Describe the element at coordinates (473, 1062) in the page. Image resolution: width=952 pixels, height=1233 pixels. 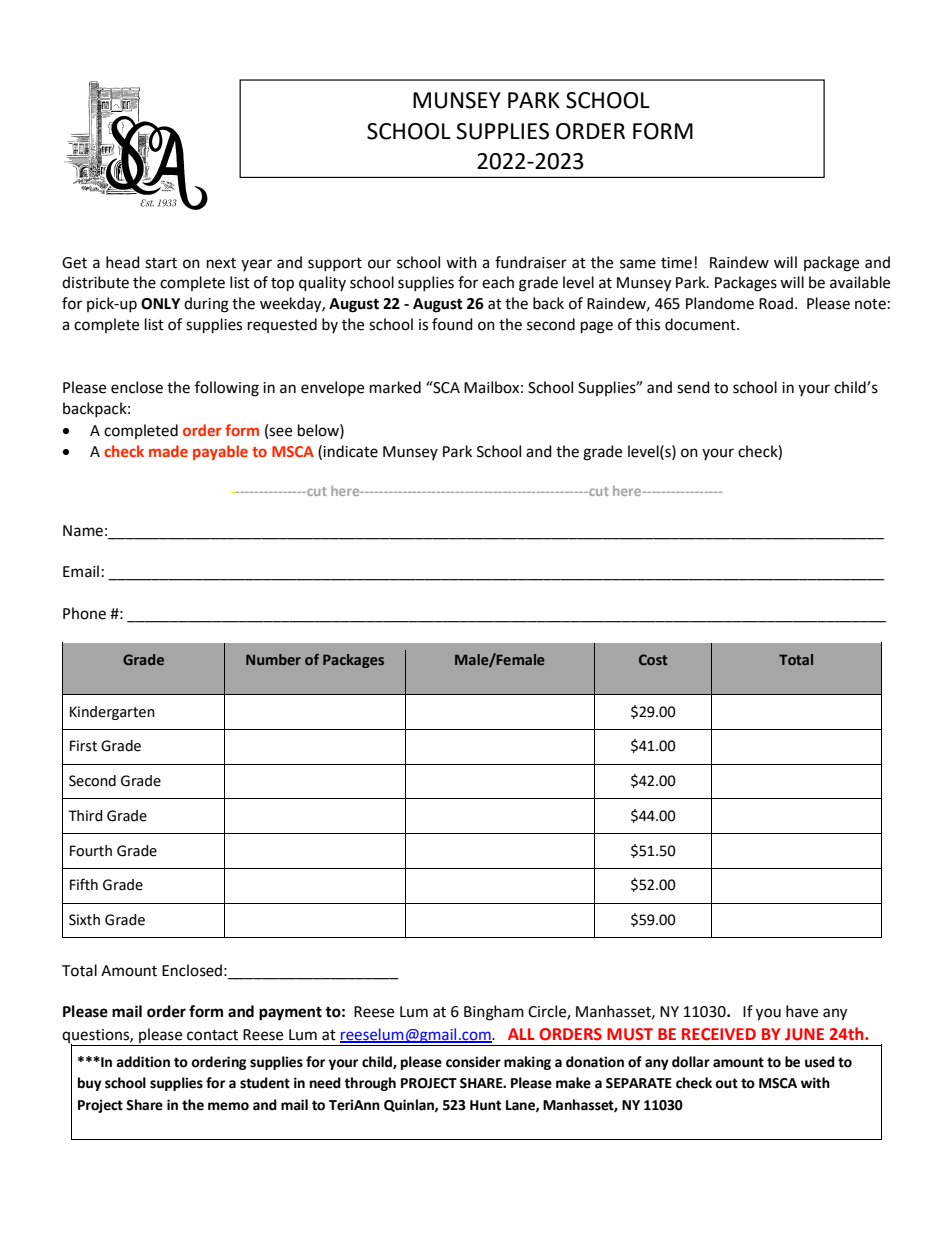
I see `consider` at that location.
